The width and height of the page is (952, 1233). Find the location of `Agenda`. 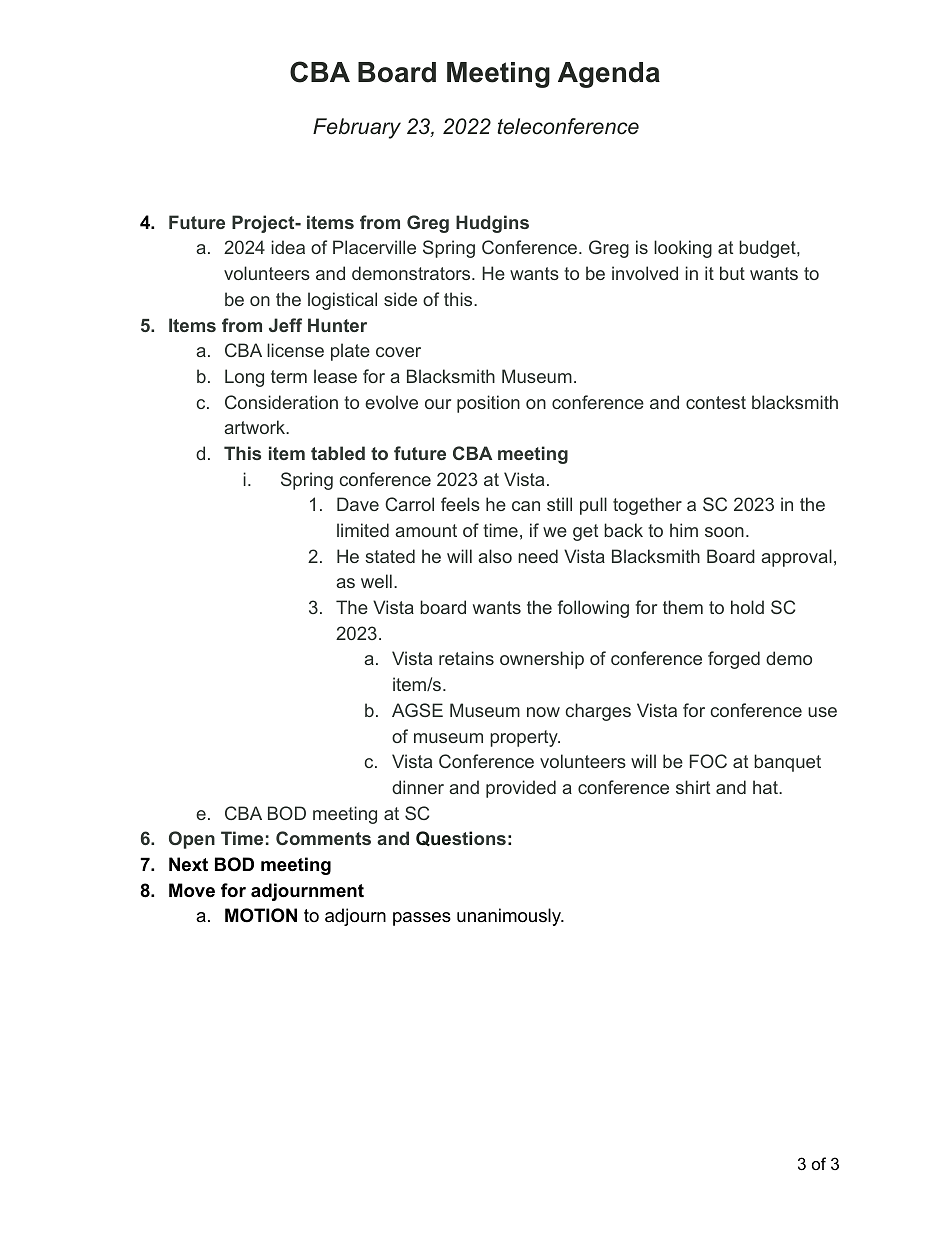

Agenda is located at coordinates (609, 75).
